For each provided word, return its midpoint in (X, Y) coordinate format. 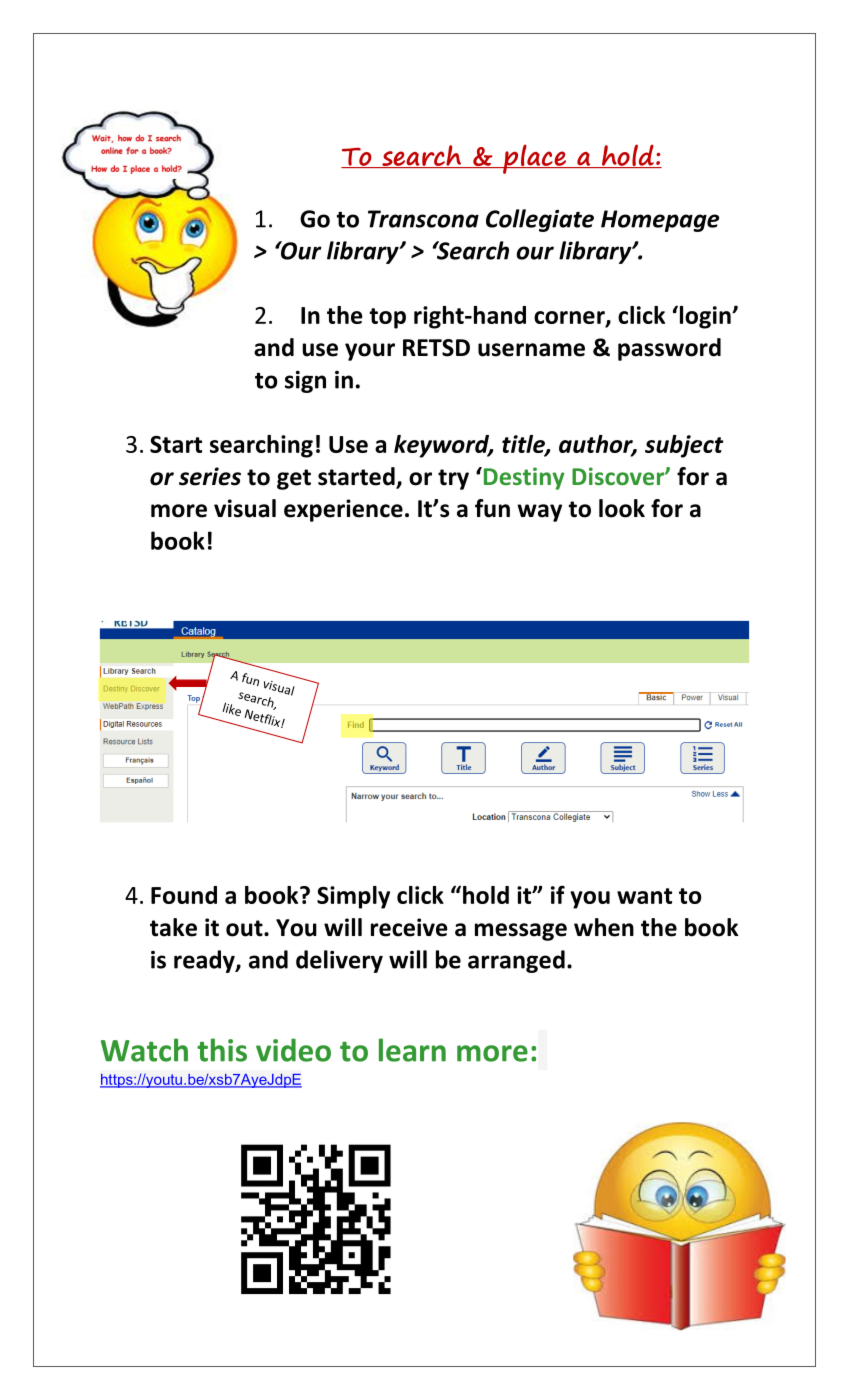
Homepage (660, 221)
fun (492, 508)
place (534, 159)
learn (412, 1050)
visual (245, 508)
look (622, 508)
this (222, 1050)
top (388, 318)
